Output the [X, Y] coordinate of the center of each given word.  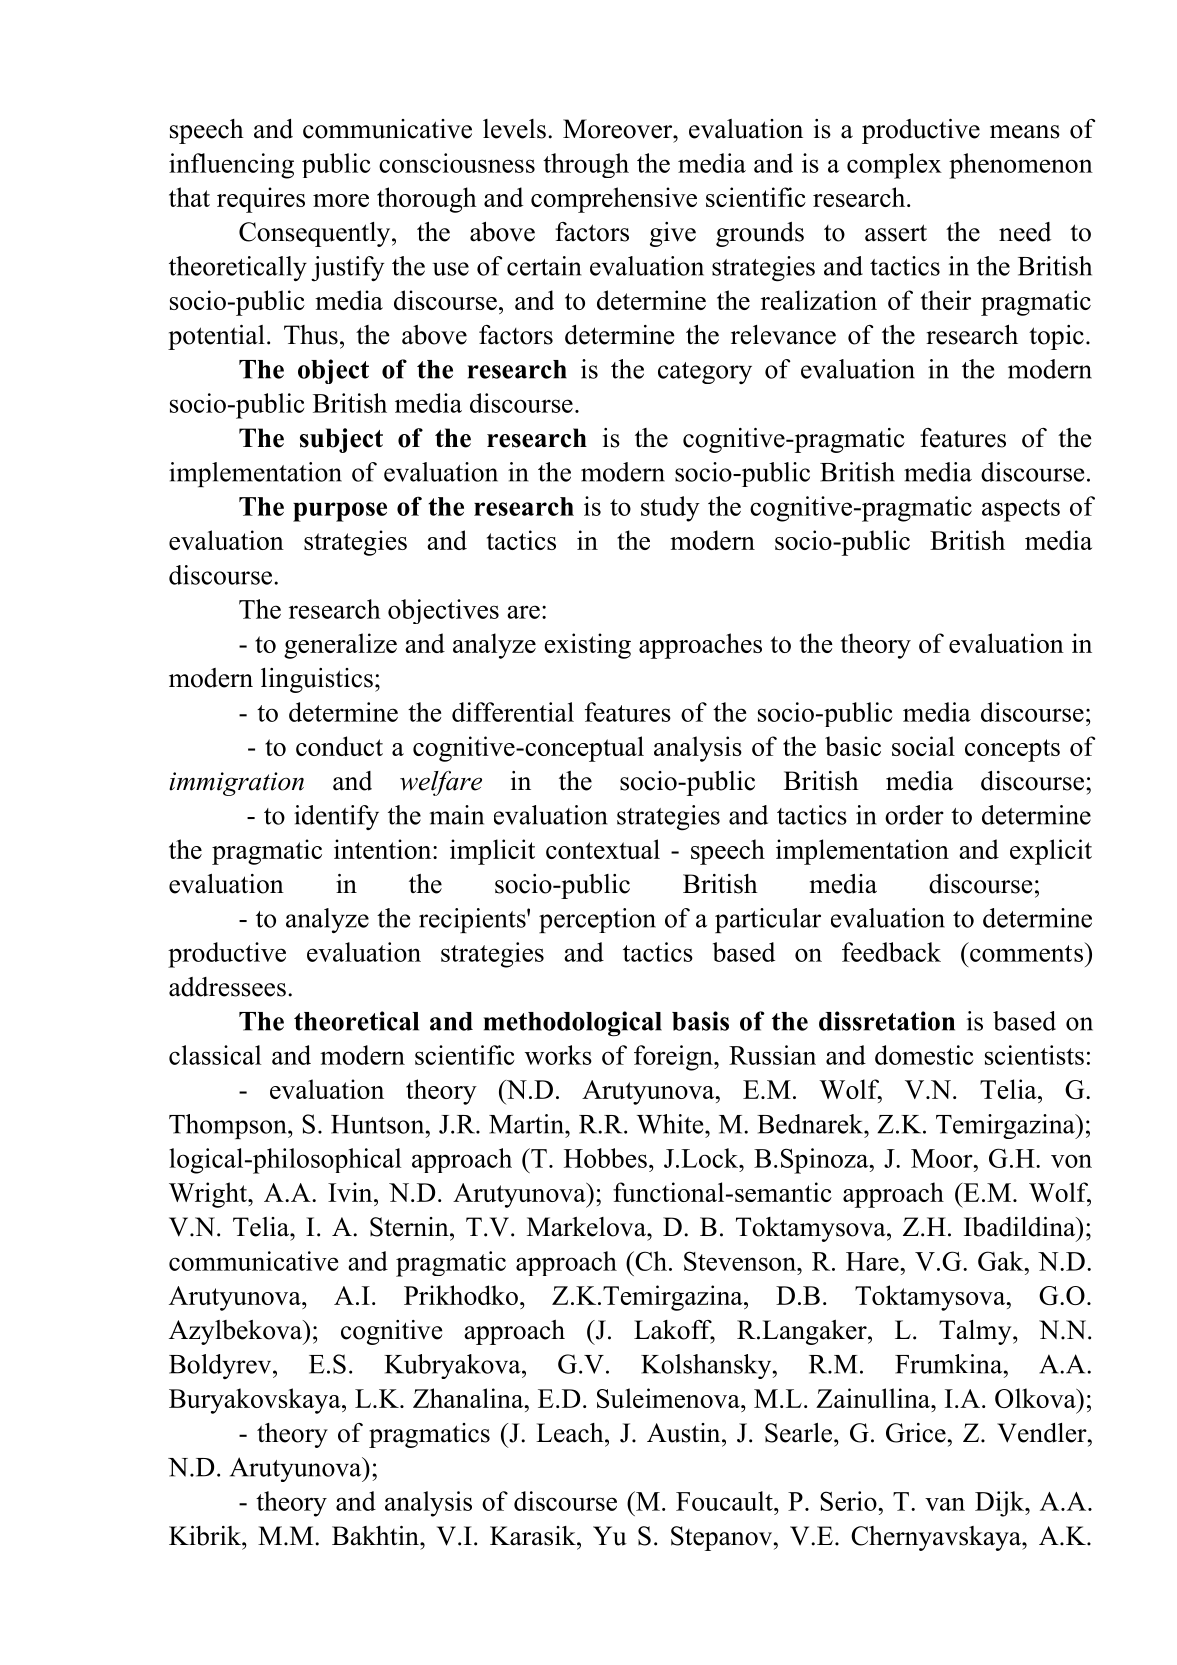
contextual [603, 849]
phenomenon [1021, 166]
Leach [571, 1433]
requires [261, 200]
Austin [685, 1433]
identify [336, 817]
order [914, 815]
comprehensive [614, 200]
